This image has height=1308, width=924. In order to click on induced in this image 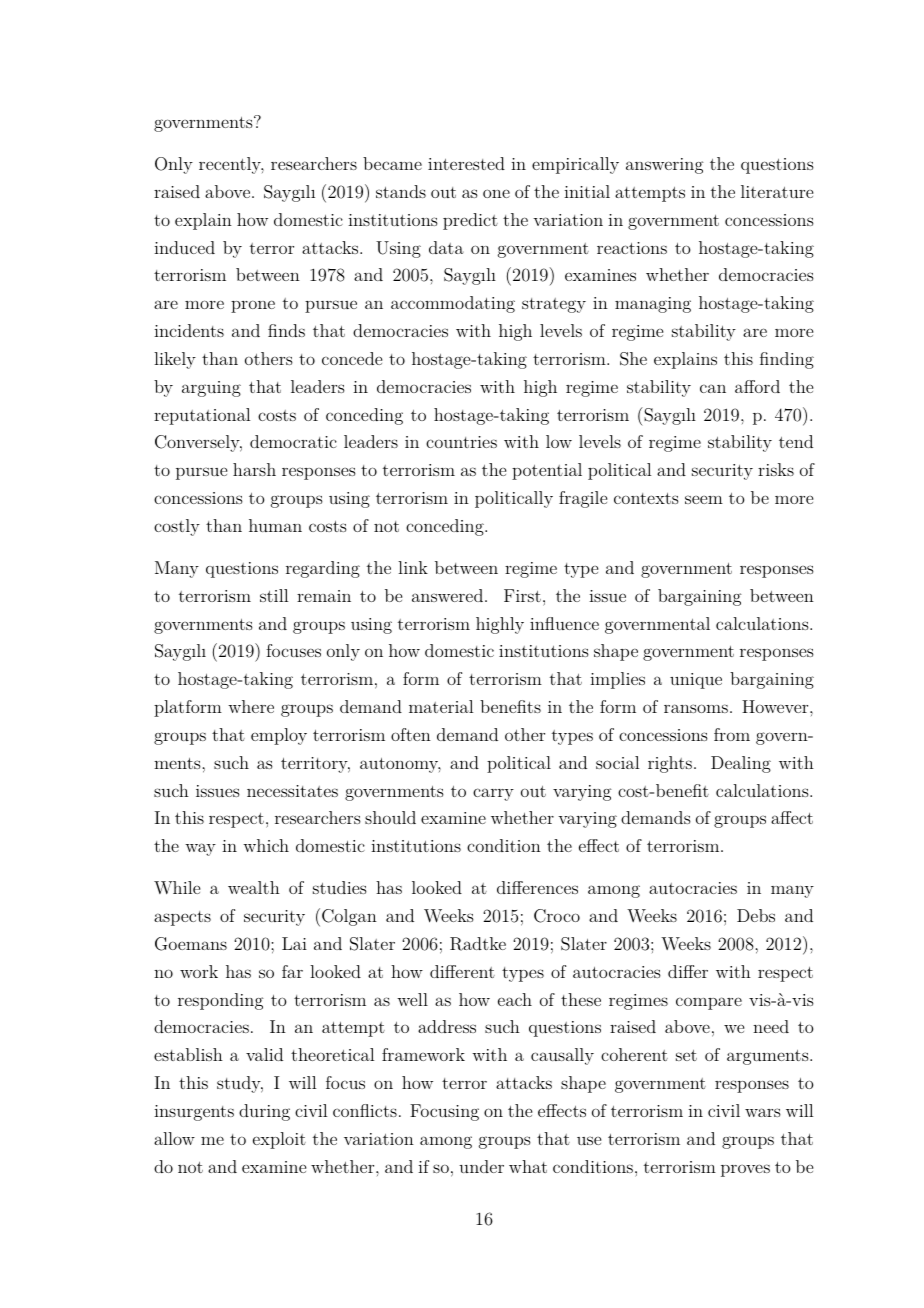, I will do `click(184, 247)`.
